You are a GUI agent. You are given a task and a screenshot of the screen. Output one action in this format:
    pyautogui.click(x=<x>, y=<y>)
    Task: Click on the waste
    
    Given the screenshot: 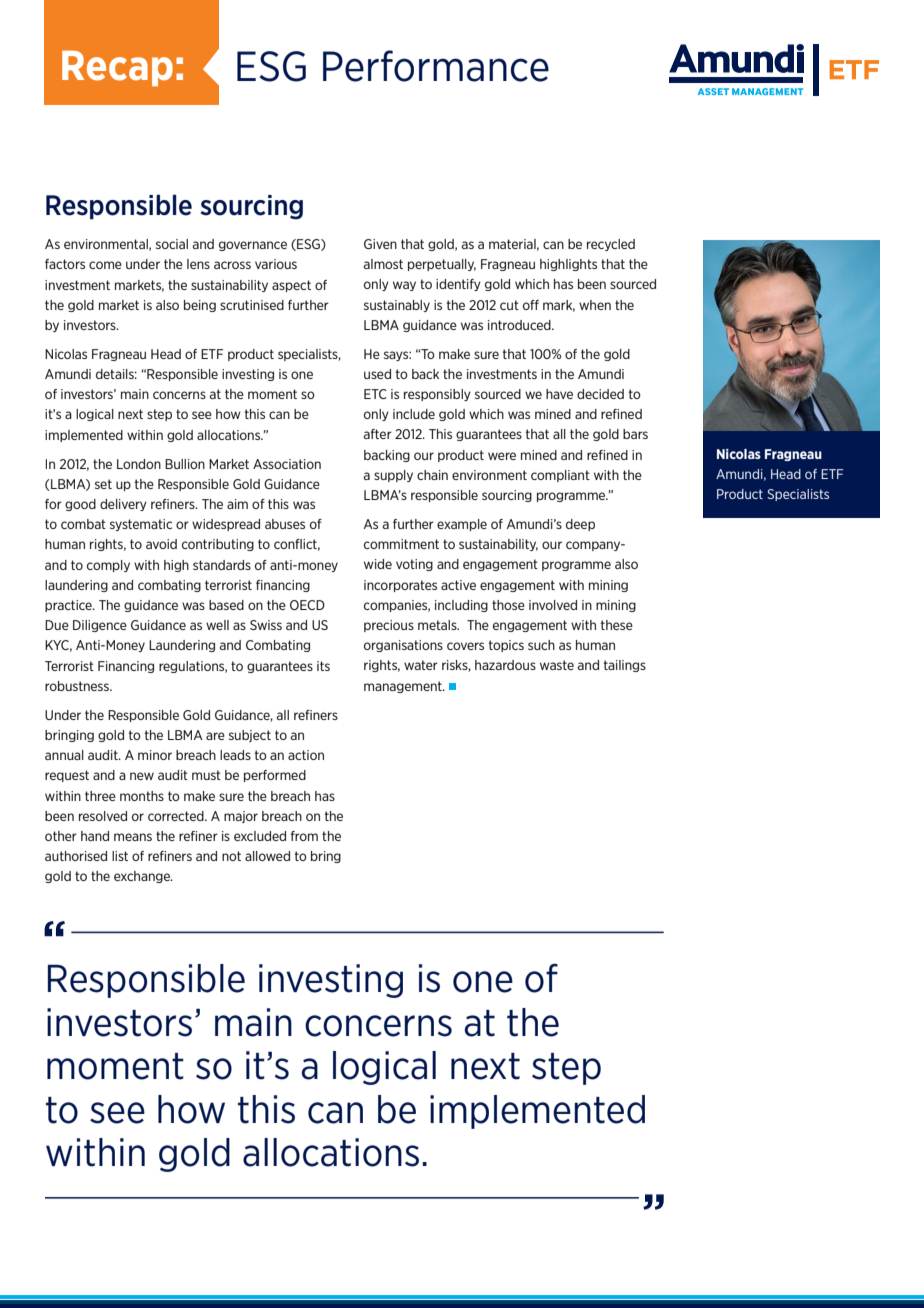 What is the action you would take?
    pyautogui.click(x=557, y=665)
